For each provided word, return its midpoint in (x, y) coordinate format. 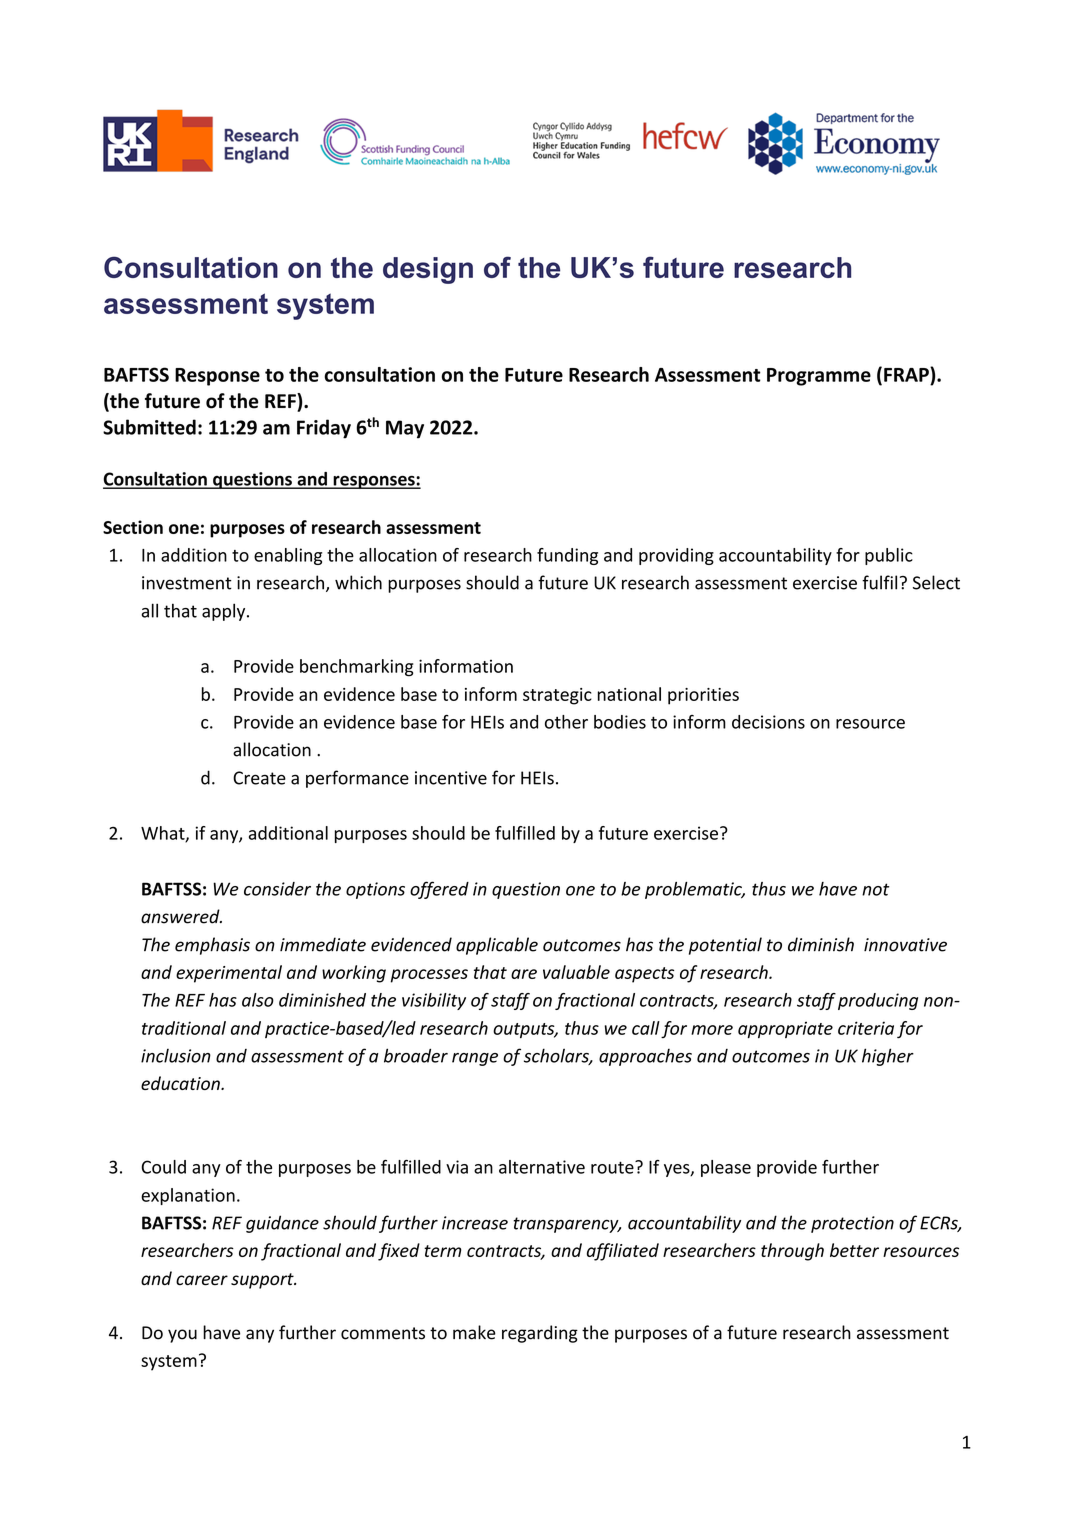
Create (259, 778)
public (889, 556)
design (428, 270)
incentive (451, 778)
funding (567, 556)
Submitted (149, 427)
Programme (819, 377)
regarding (540, 1334)
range (475, 1059)
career (202, 1280)
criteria (866, 1028)
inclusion (176, 1056)
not (876, 889)
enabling (288, 556)
